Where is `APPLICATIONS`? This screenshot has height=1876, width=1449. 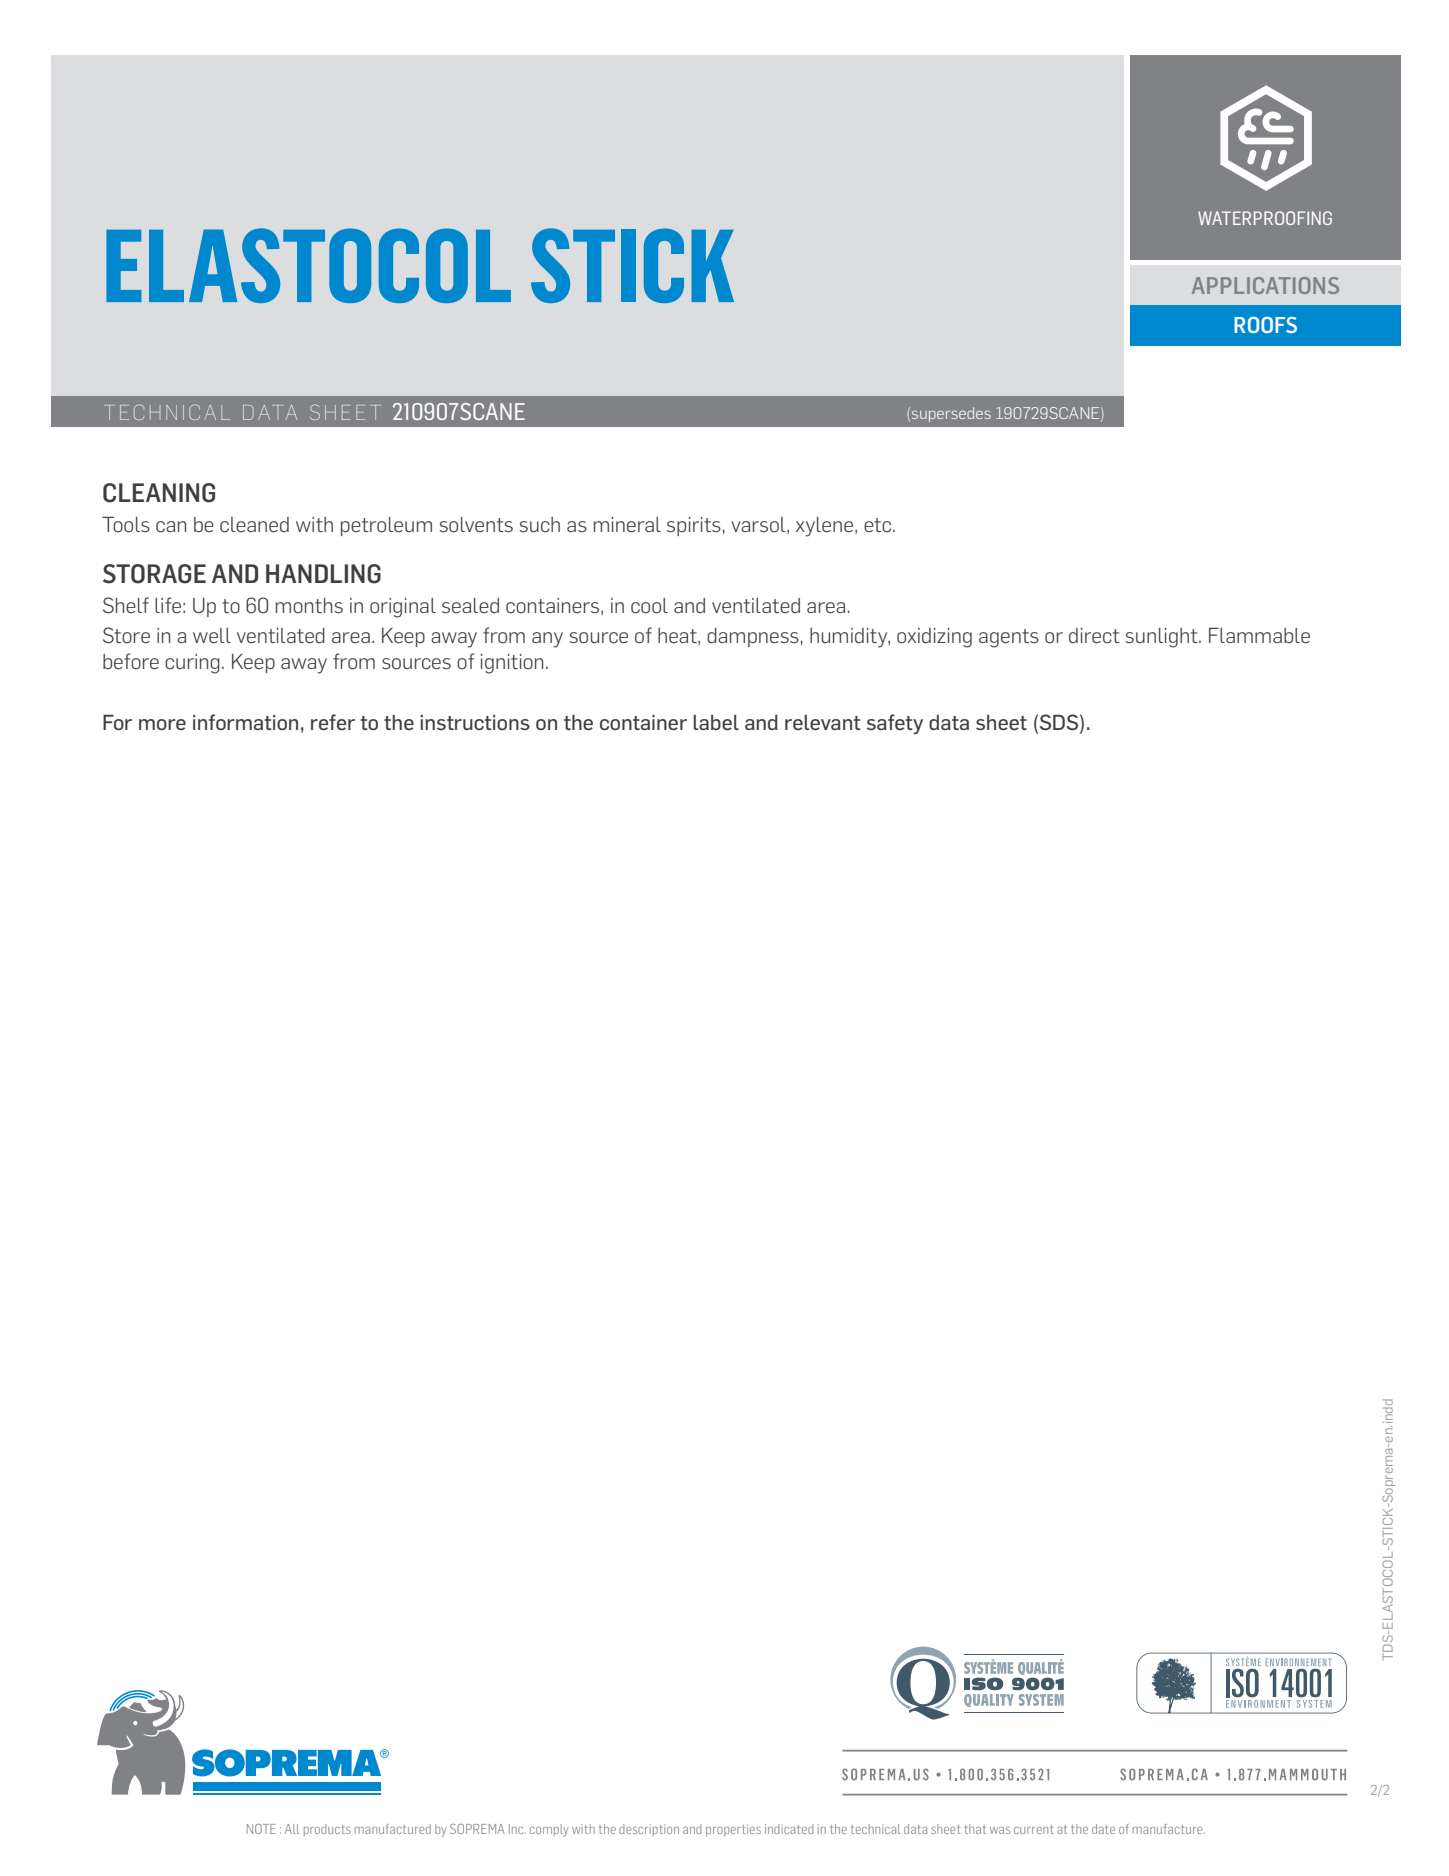 APPLICATIONS is located at coordinates (1265, 285).
